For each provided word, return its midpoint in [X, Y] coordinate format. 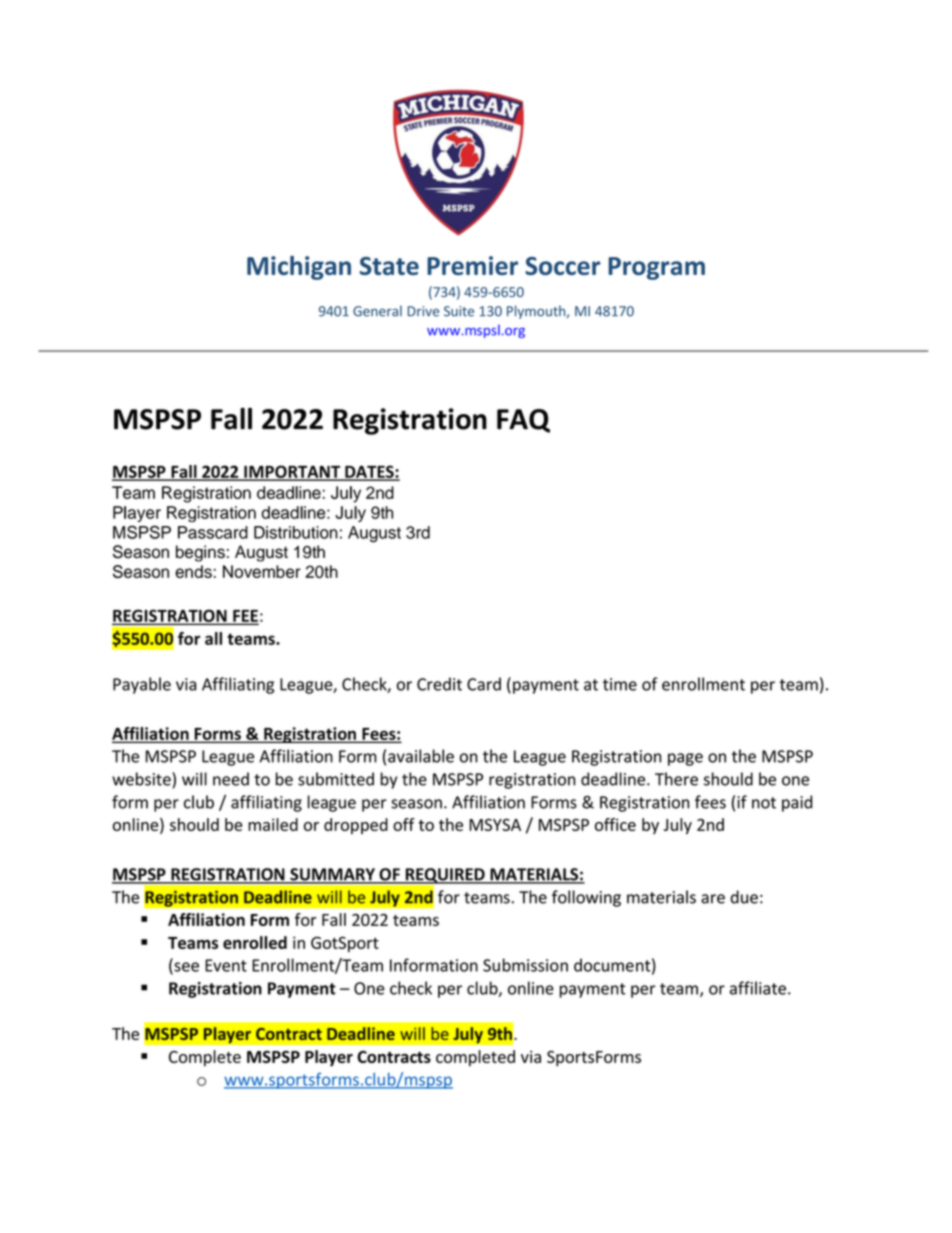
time [620, 684]
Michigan [299, 268]
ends [193, 571]
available [421, 756]
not [764, 803]
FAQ [523, 421]
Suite [459, 311]
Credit [439, 684]
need [231, 779]
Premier [472, 265]
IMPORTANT [292, 472]
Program [656, 268]
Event [226, 965]
